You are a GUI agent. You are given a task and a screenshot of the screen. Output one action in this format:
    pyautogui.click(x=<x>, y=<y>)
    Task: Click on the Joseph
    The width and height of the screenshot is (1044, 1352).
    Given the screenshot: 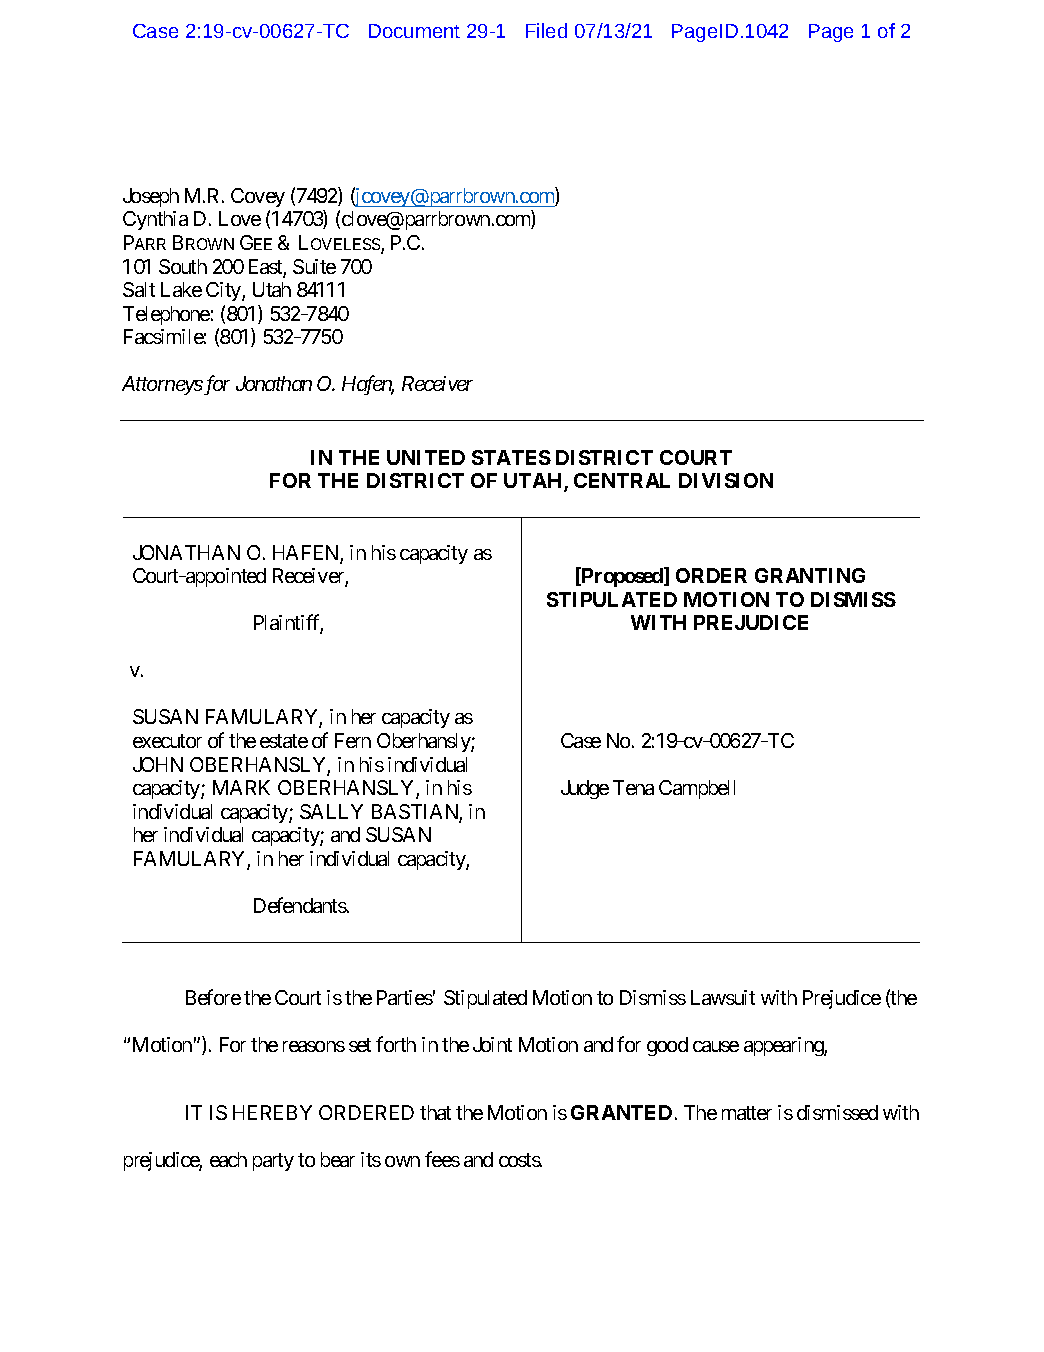 What is the action you would take?
    pyautogui.click(x=151, y=197)
